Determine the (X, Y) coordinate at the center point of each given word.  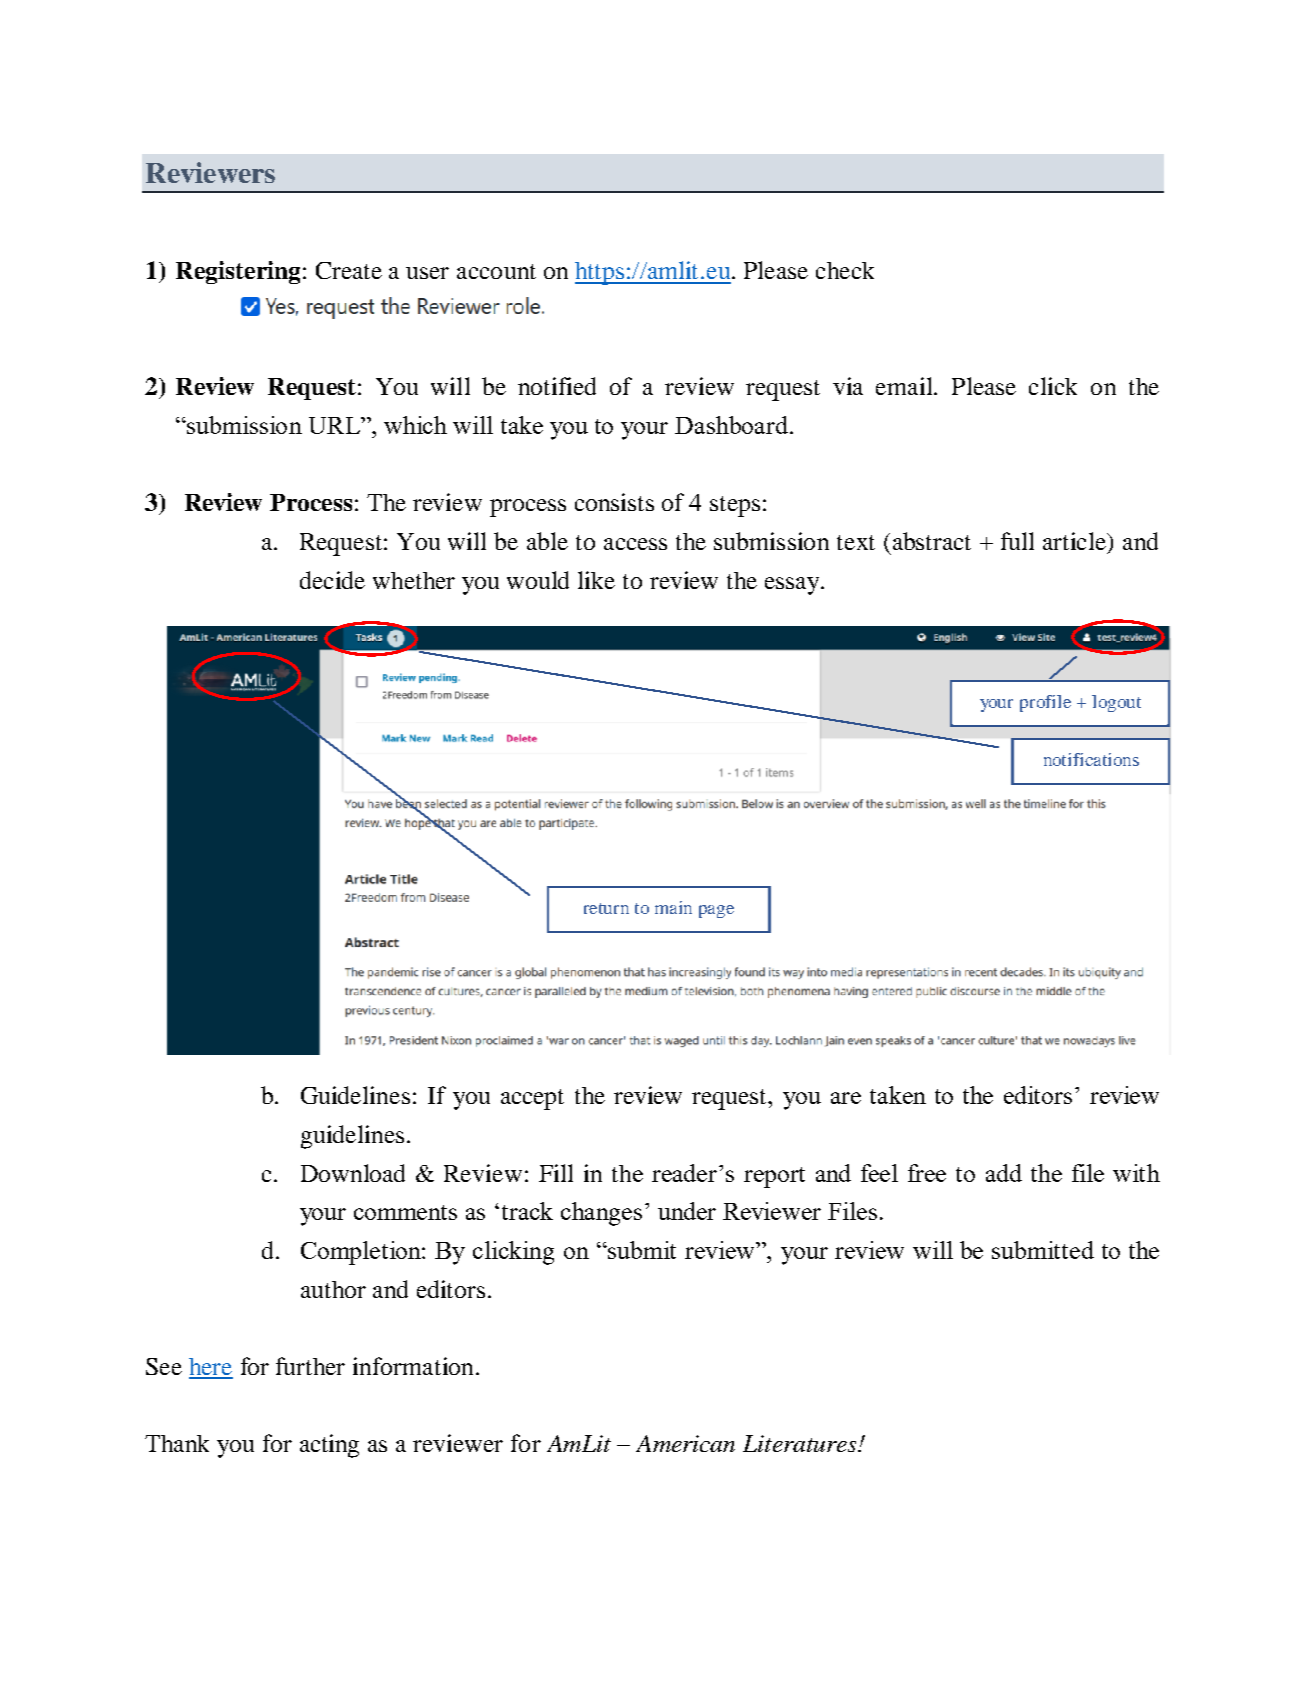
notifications (1091, 759)
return (606, 908)
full (1017, 541)
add (1004, 1173)
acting (329, 1446)
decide (332, 580)
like (596, 580)
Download (353, 1173)
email (906, 386)
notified (557, 386)
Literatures (801, 1443)
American (685, 1443)
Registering (238, 272)
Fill (556, 1173)
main (673, 907)
